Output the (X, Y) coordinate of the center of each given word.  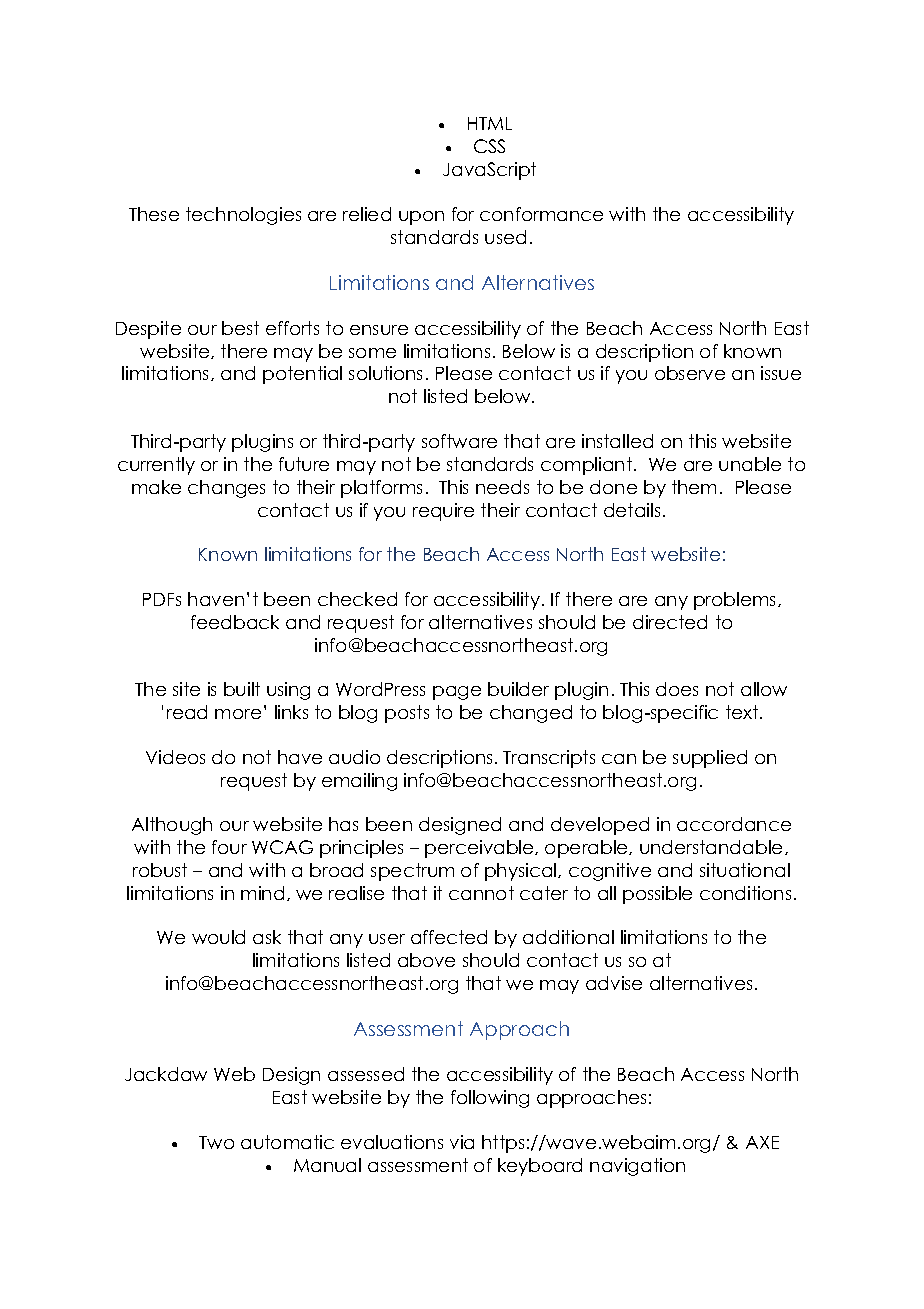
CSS (489, 146)
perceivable (480, 849)
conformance (541, 214)
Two (216, 1142)
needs (502, 487)
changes (226, 489)
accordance (734, 824)
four (229, 847)
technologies (243, 216)
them (694, 487)
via (462, 1142)
